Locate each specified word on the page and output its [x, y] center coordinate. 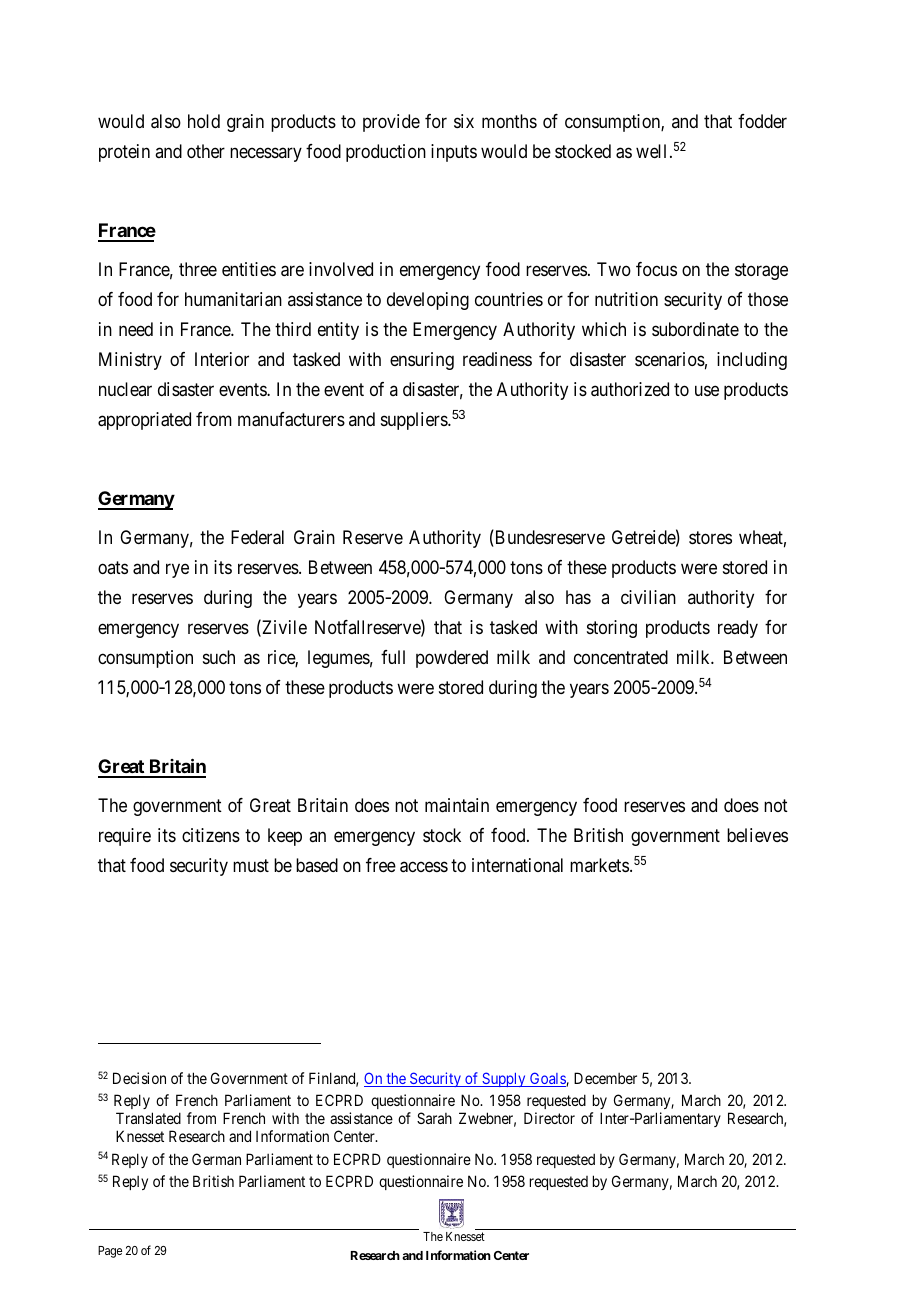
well [651, 151]
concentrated [621, 657]
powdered [452, 659]
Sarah [434, 1118]
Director [549, 1118]
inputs [454, 153]
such [219, 657]
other [206, 151]
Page [110, 1252]
